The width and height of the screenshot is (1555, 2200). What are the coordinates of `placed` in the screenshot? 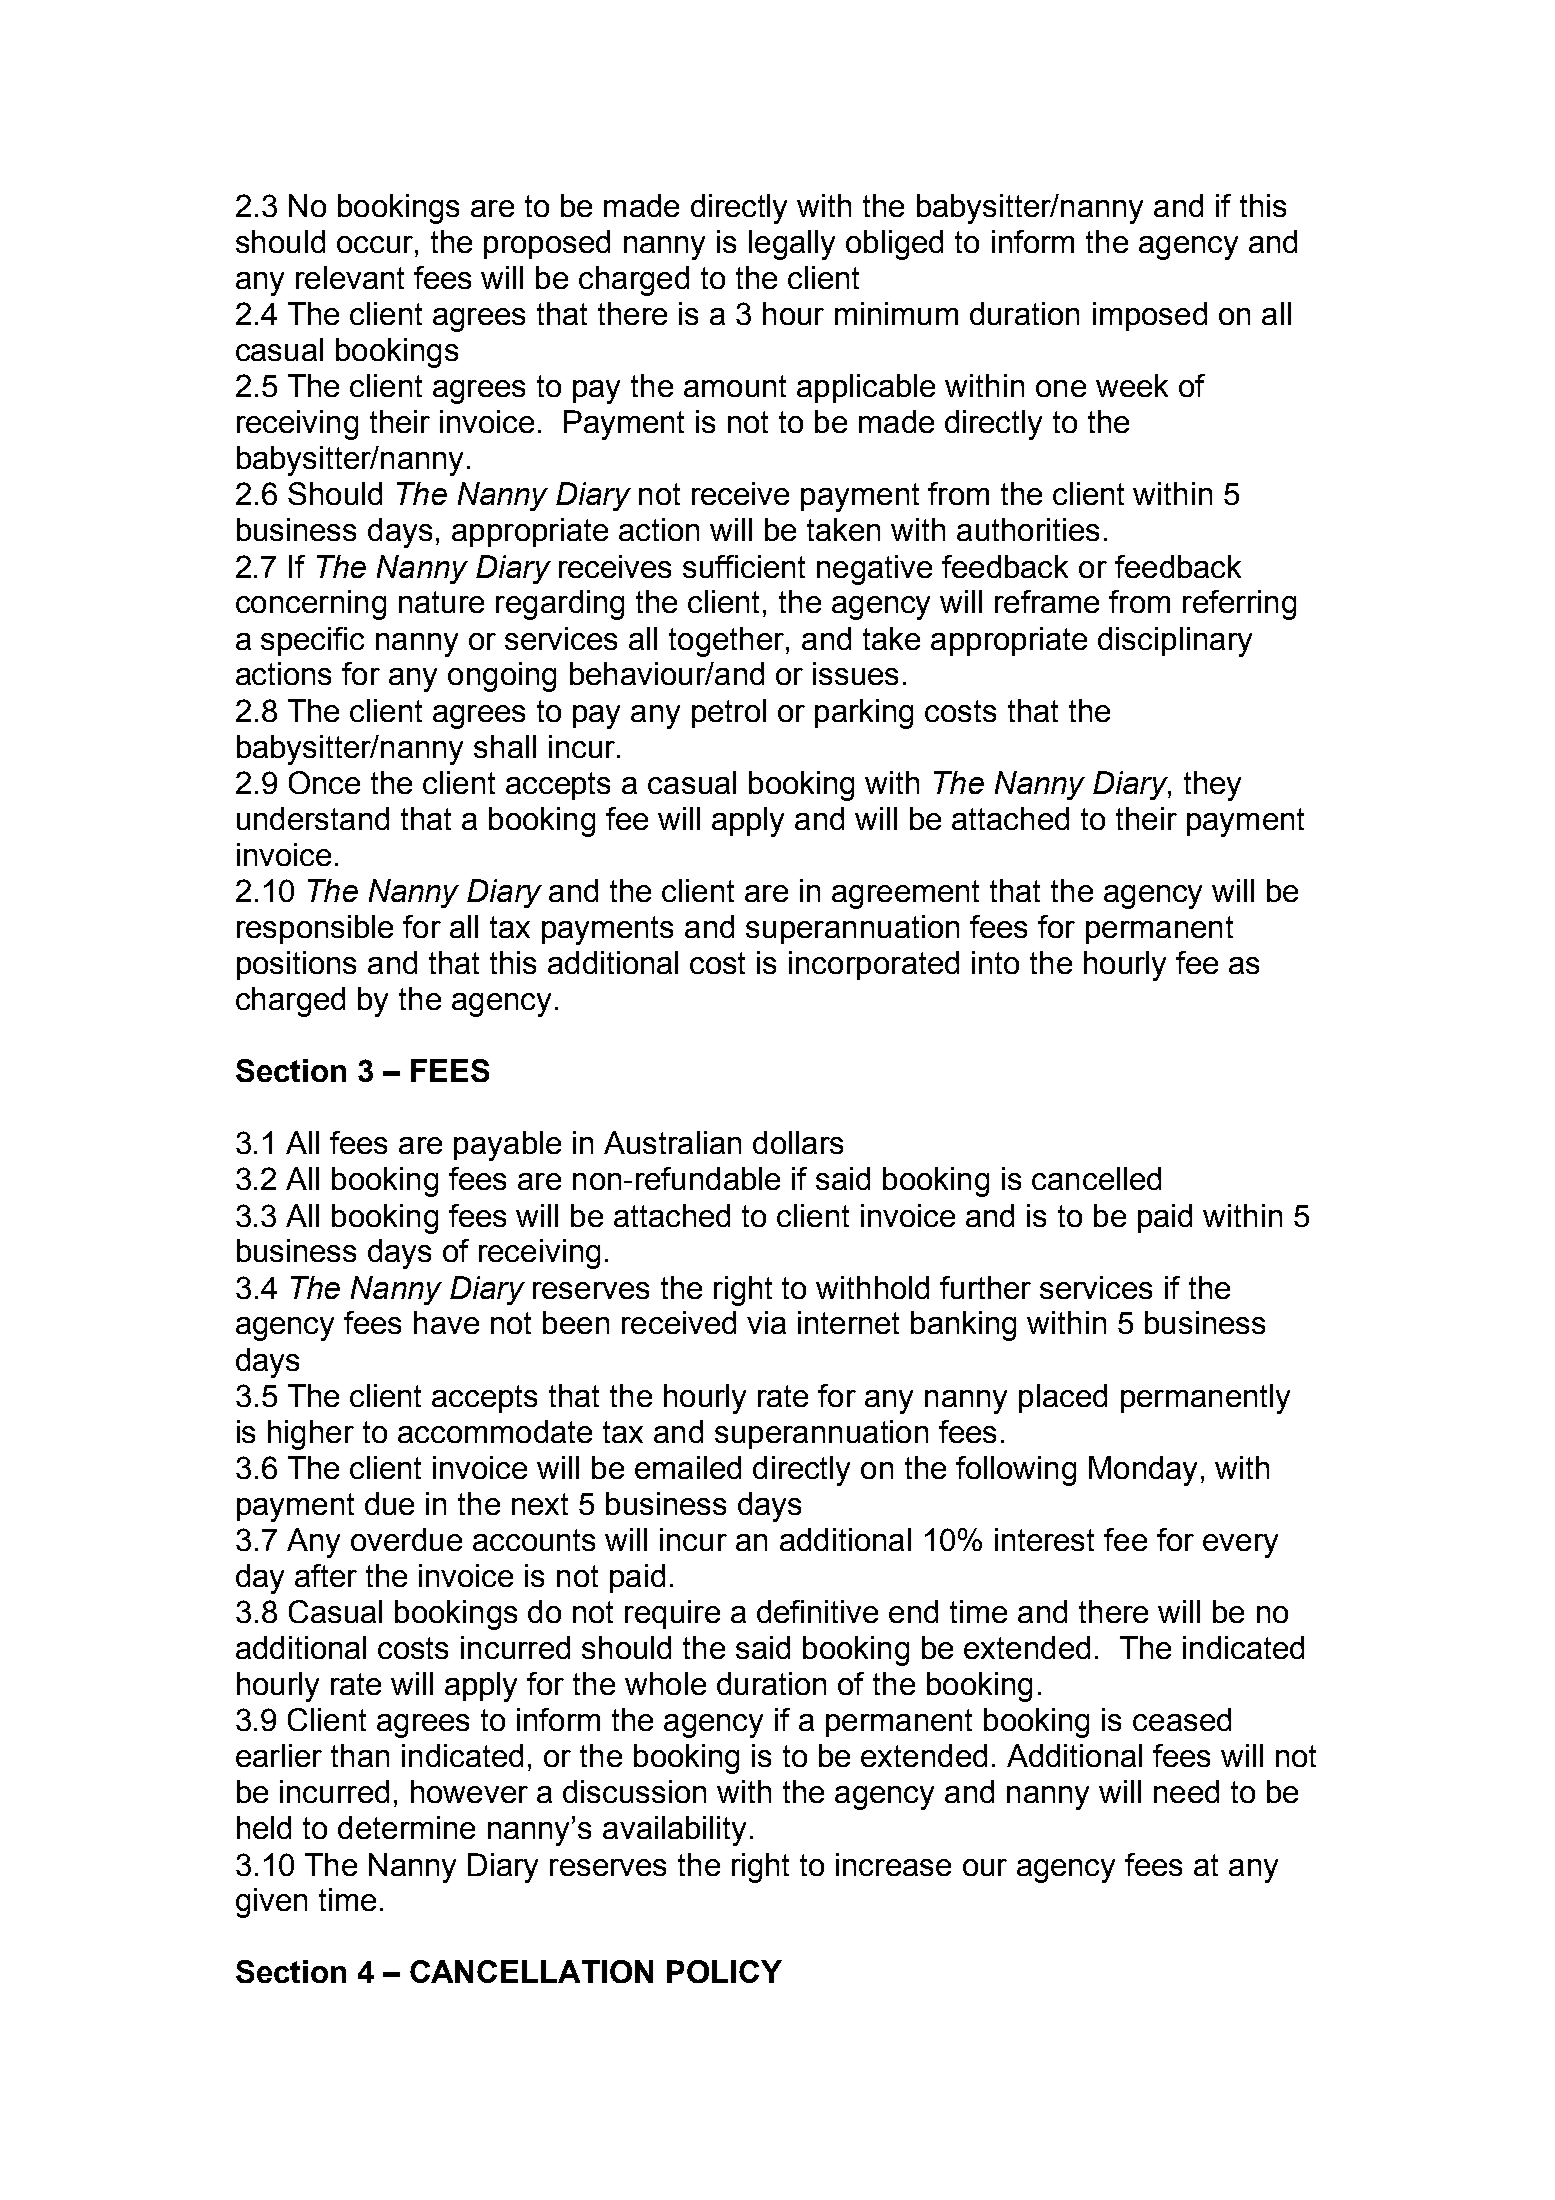 It's located at (1063, 1398).
